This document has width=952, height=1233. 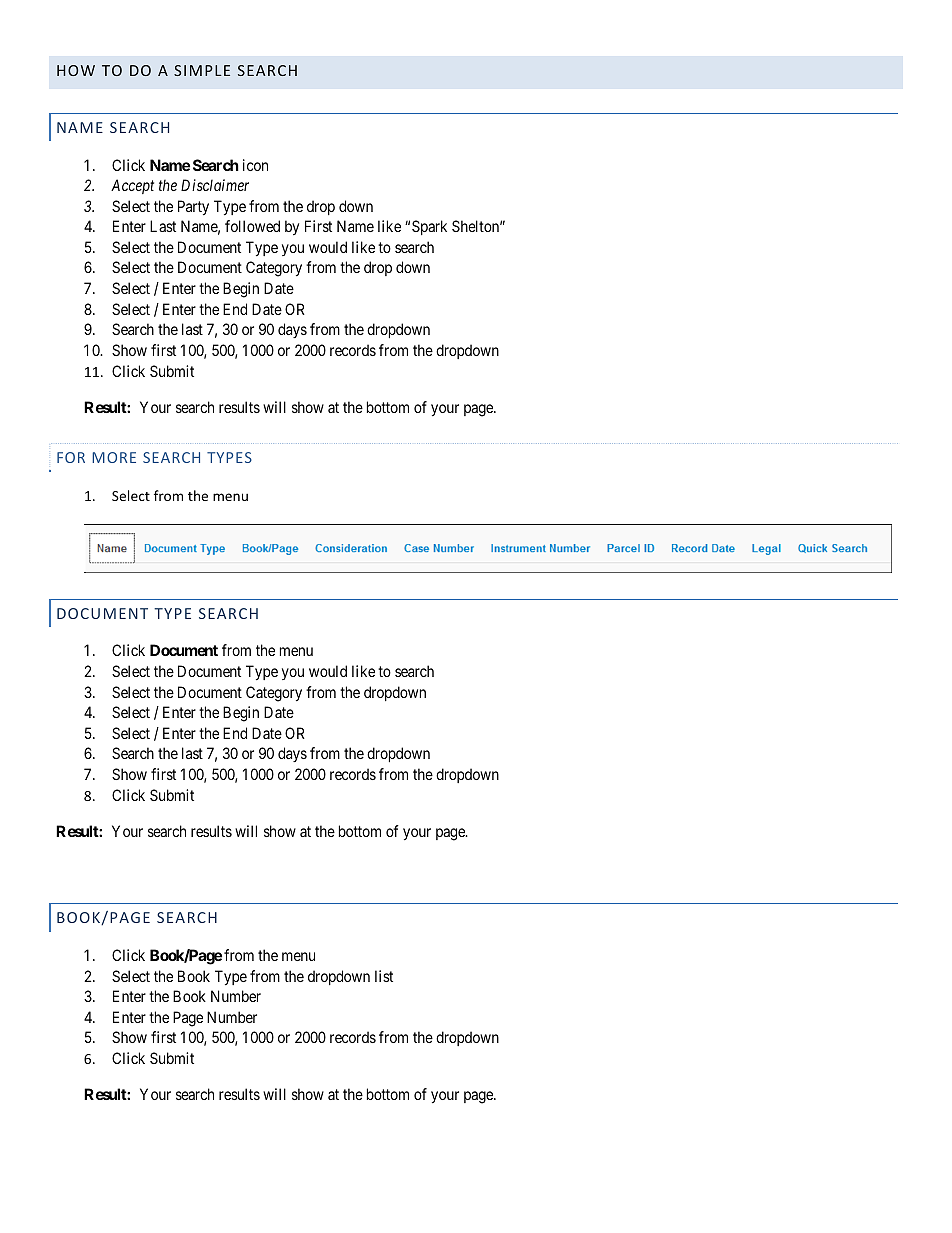 I want to click on SIMPLE, so click(x=202, y=70).
